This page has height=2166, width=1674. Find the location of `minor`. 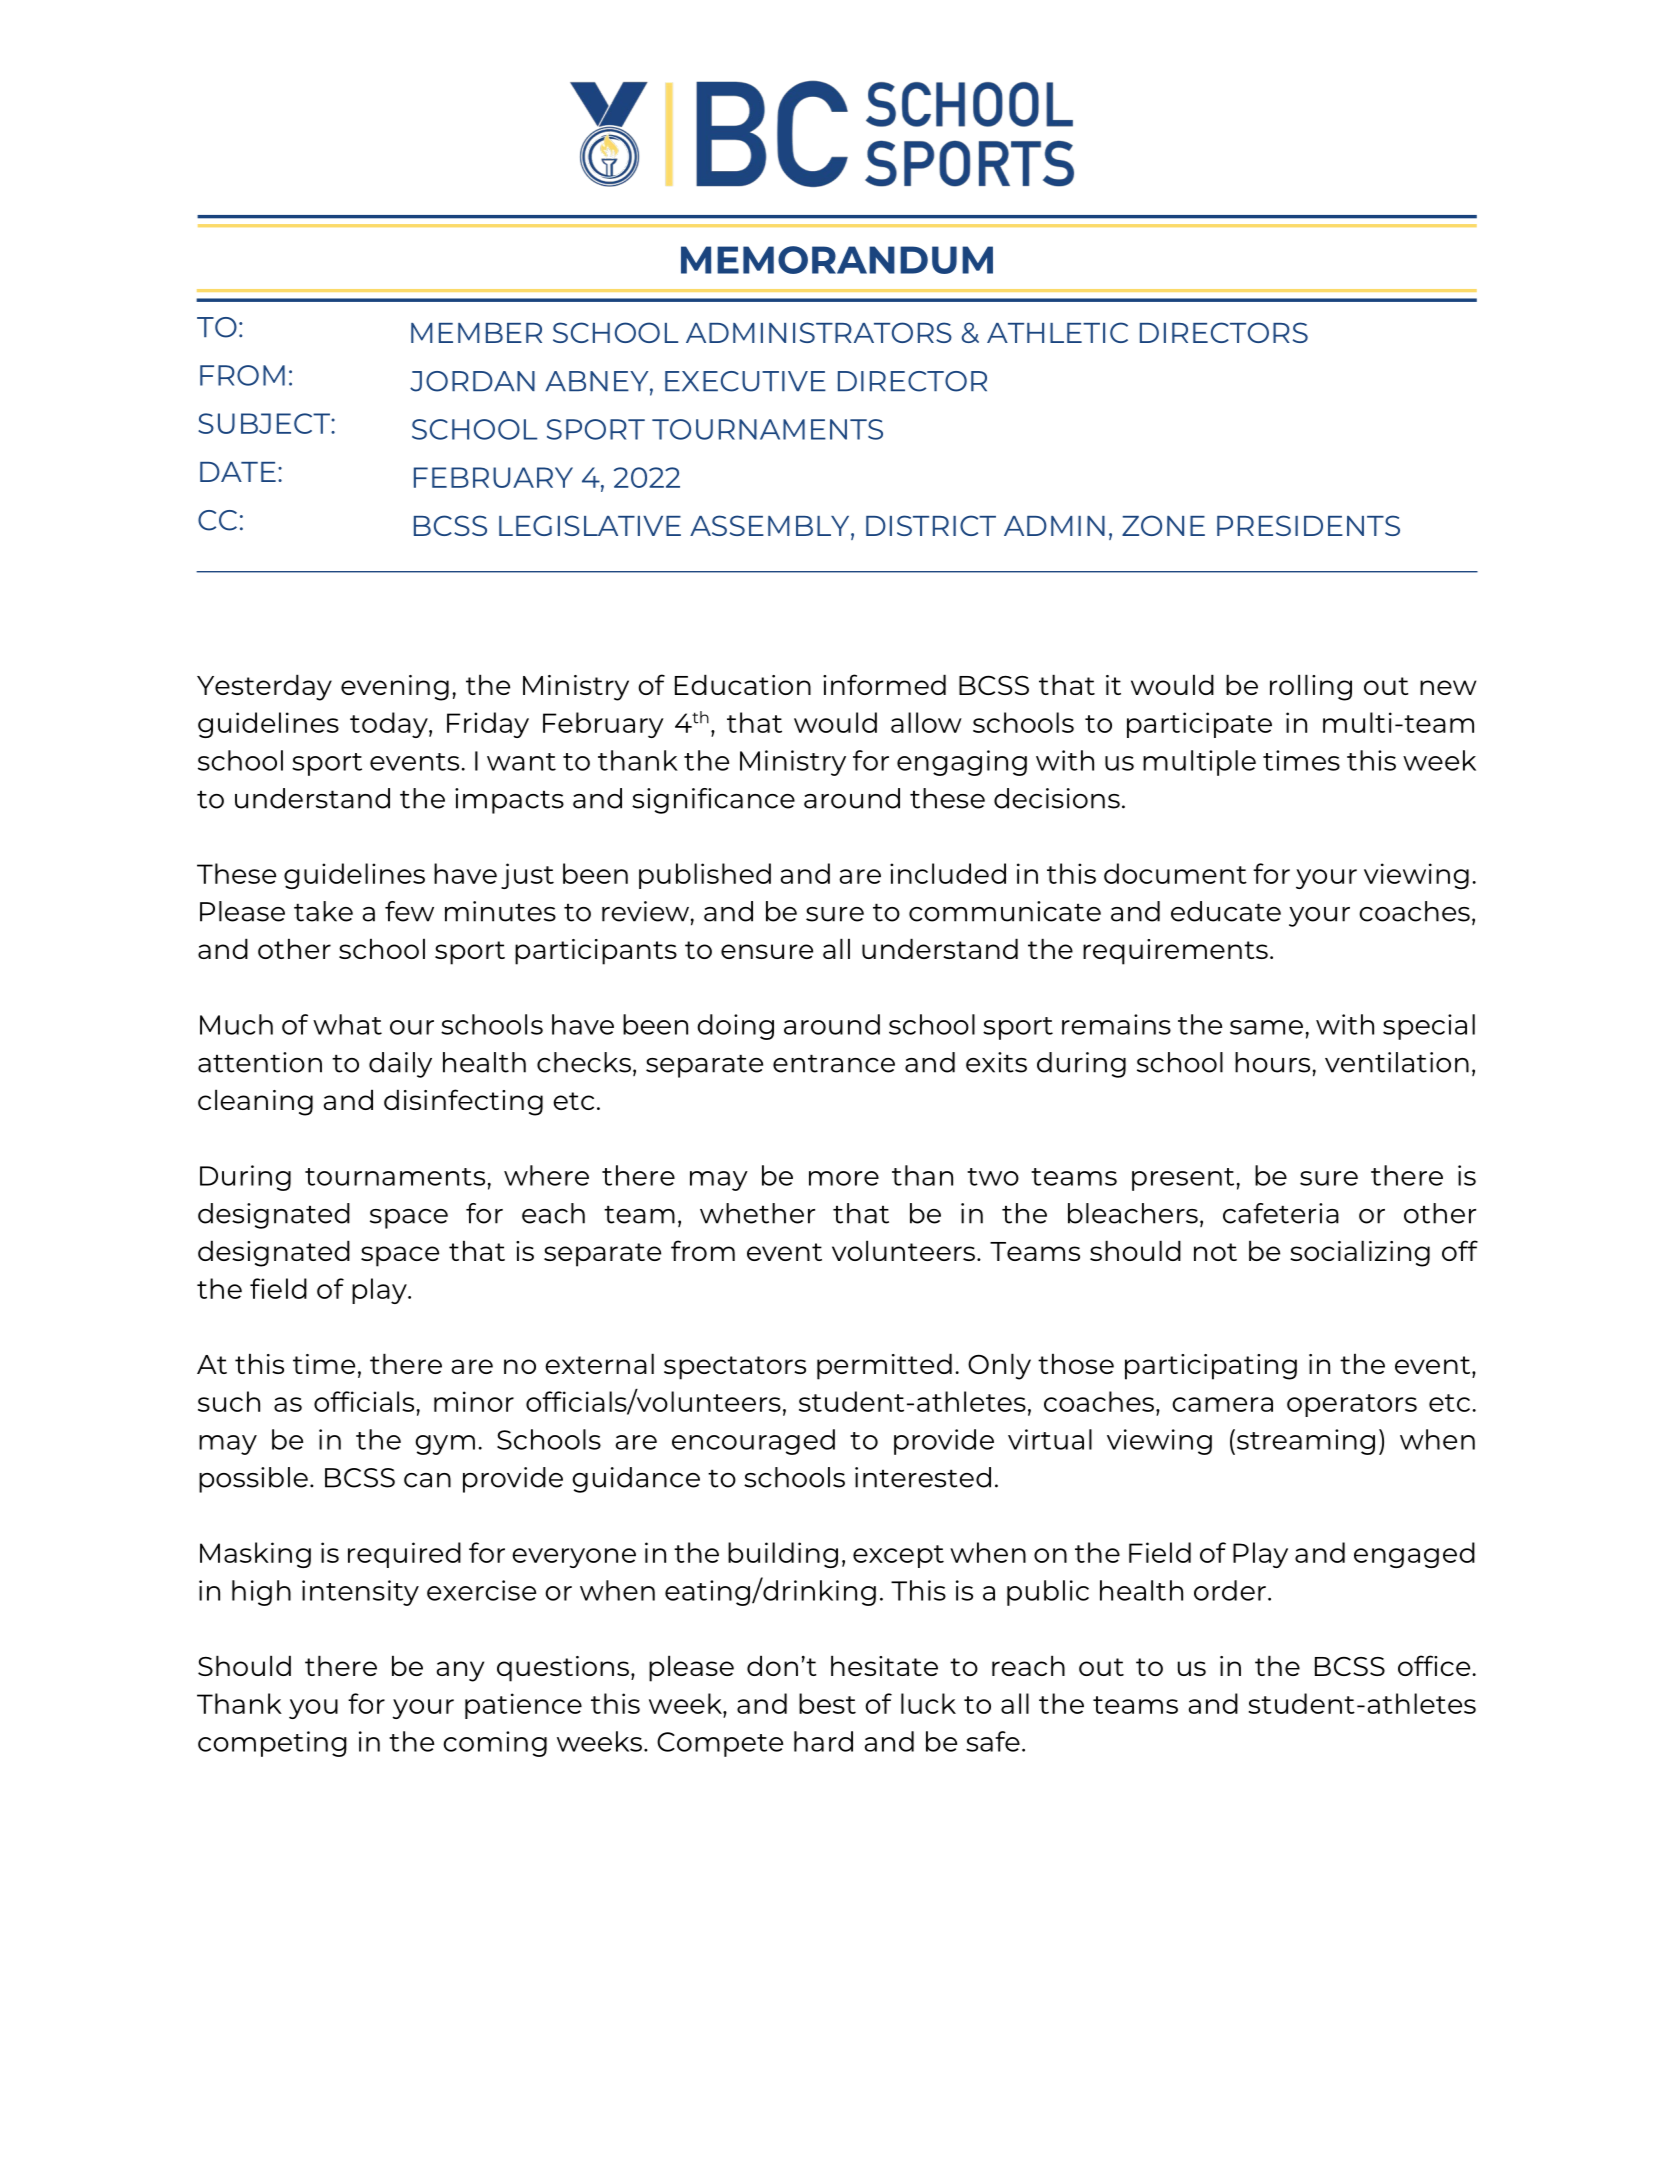

minor is located at coordinates (474, 1401).
